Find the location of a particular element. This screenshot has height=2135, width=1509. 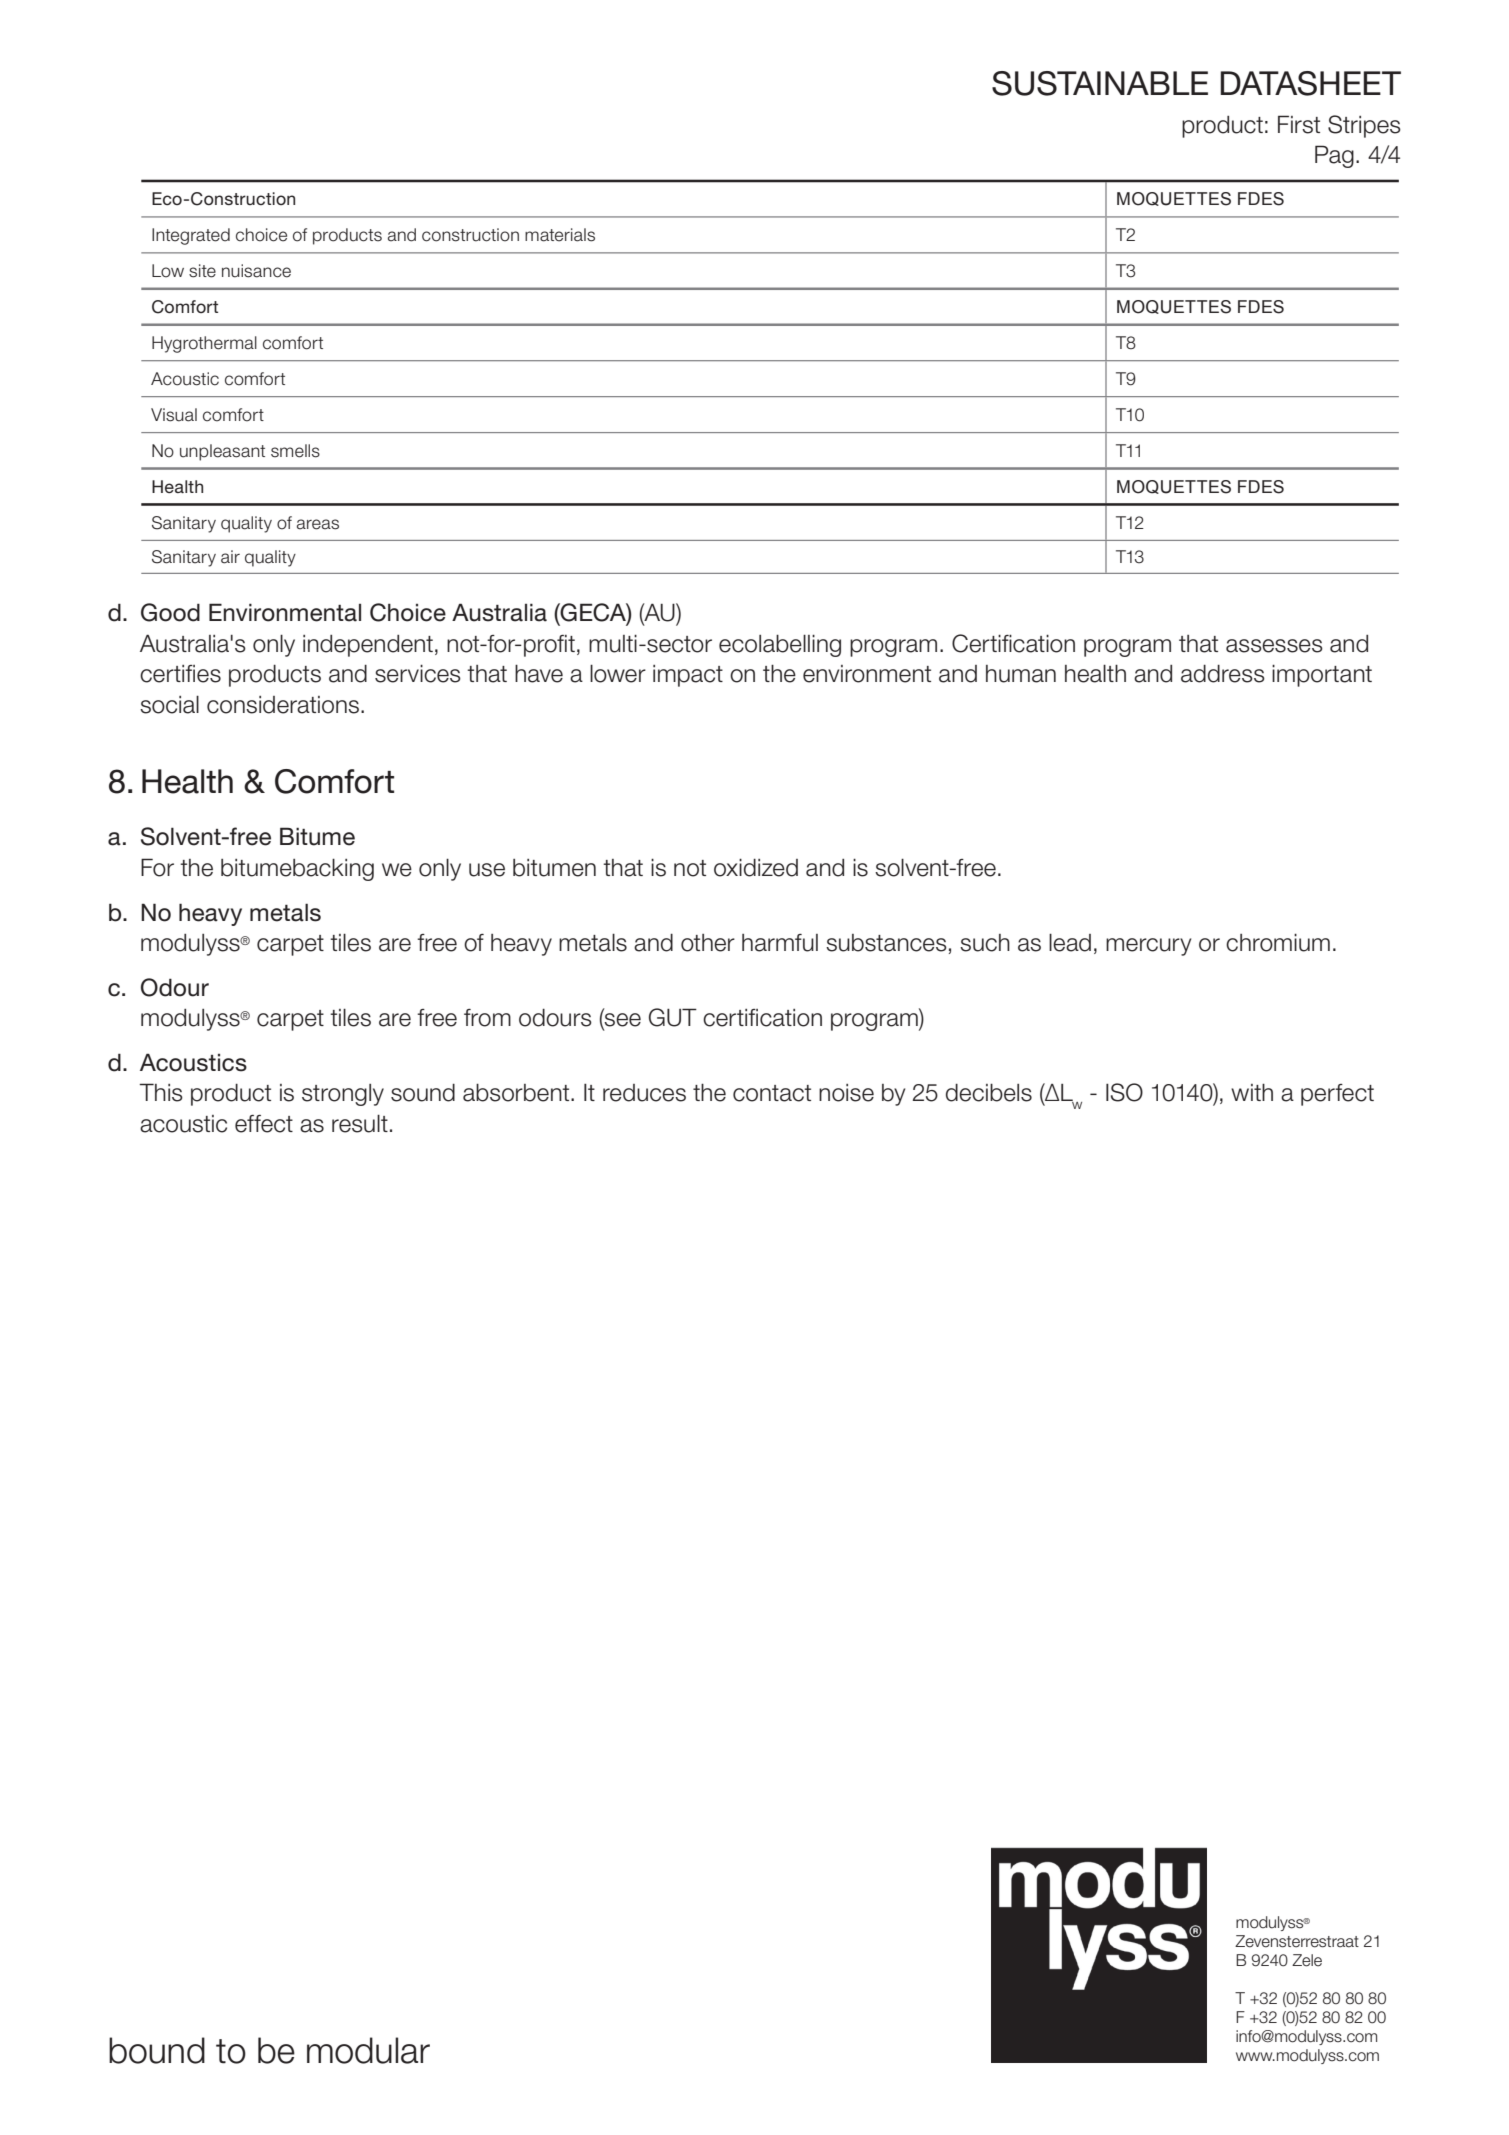

modular is located at coordinates (368, 2050).
